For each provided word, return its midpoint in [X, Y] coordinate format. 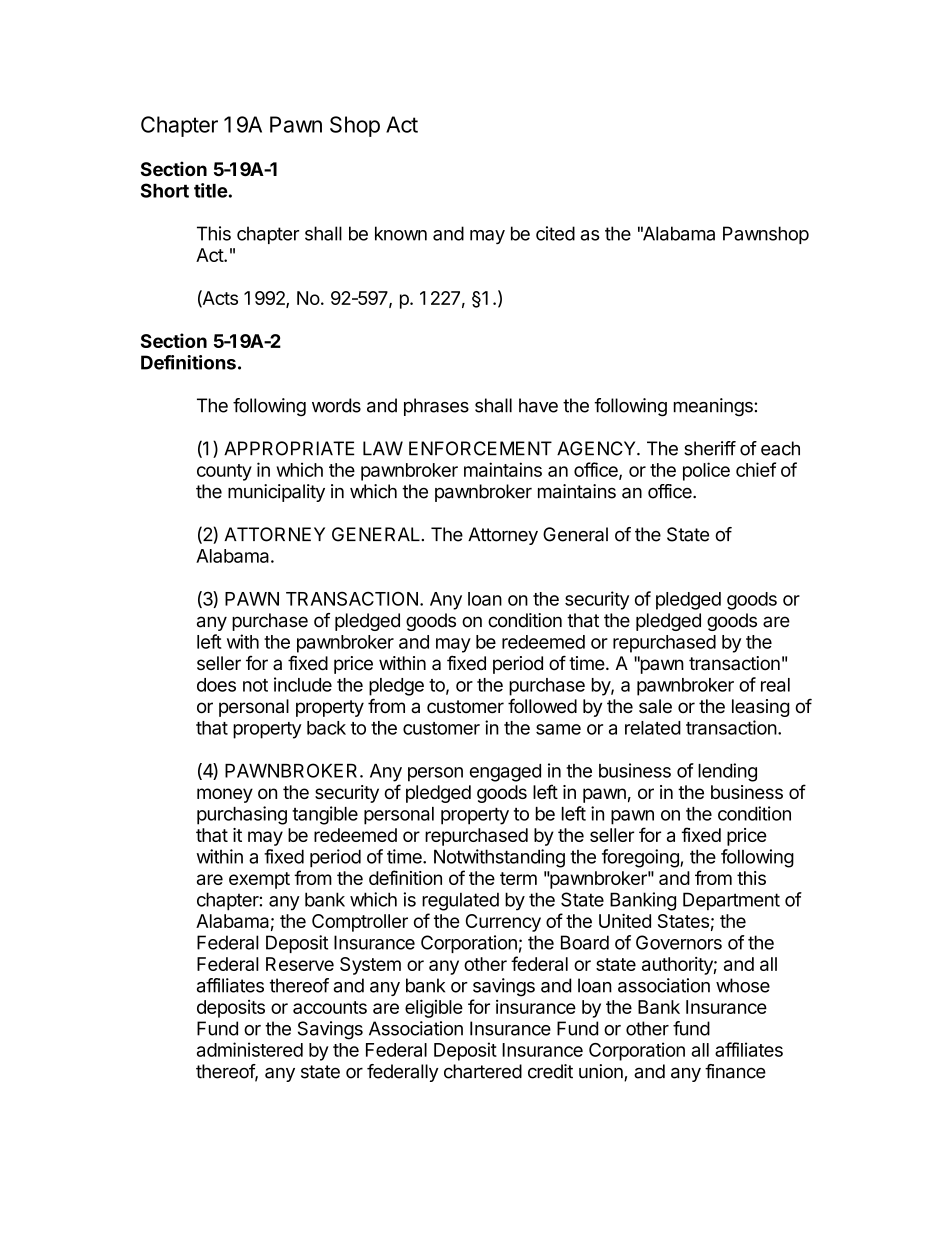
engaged [505, 773]
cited [555, 233]
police [706, 471]
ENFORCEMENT [480, 448]
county [224, 472]
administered [250, 1049]
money [225, 795]
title [211, 190]
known [401, 233]
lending [727, 772]
